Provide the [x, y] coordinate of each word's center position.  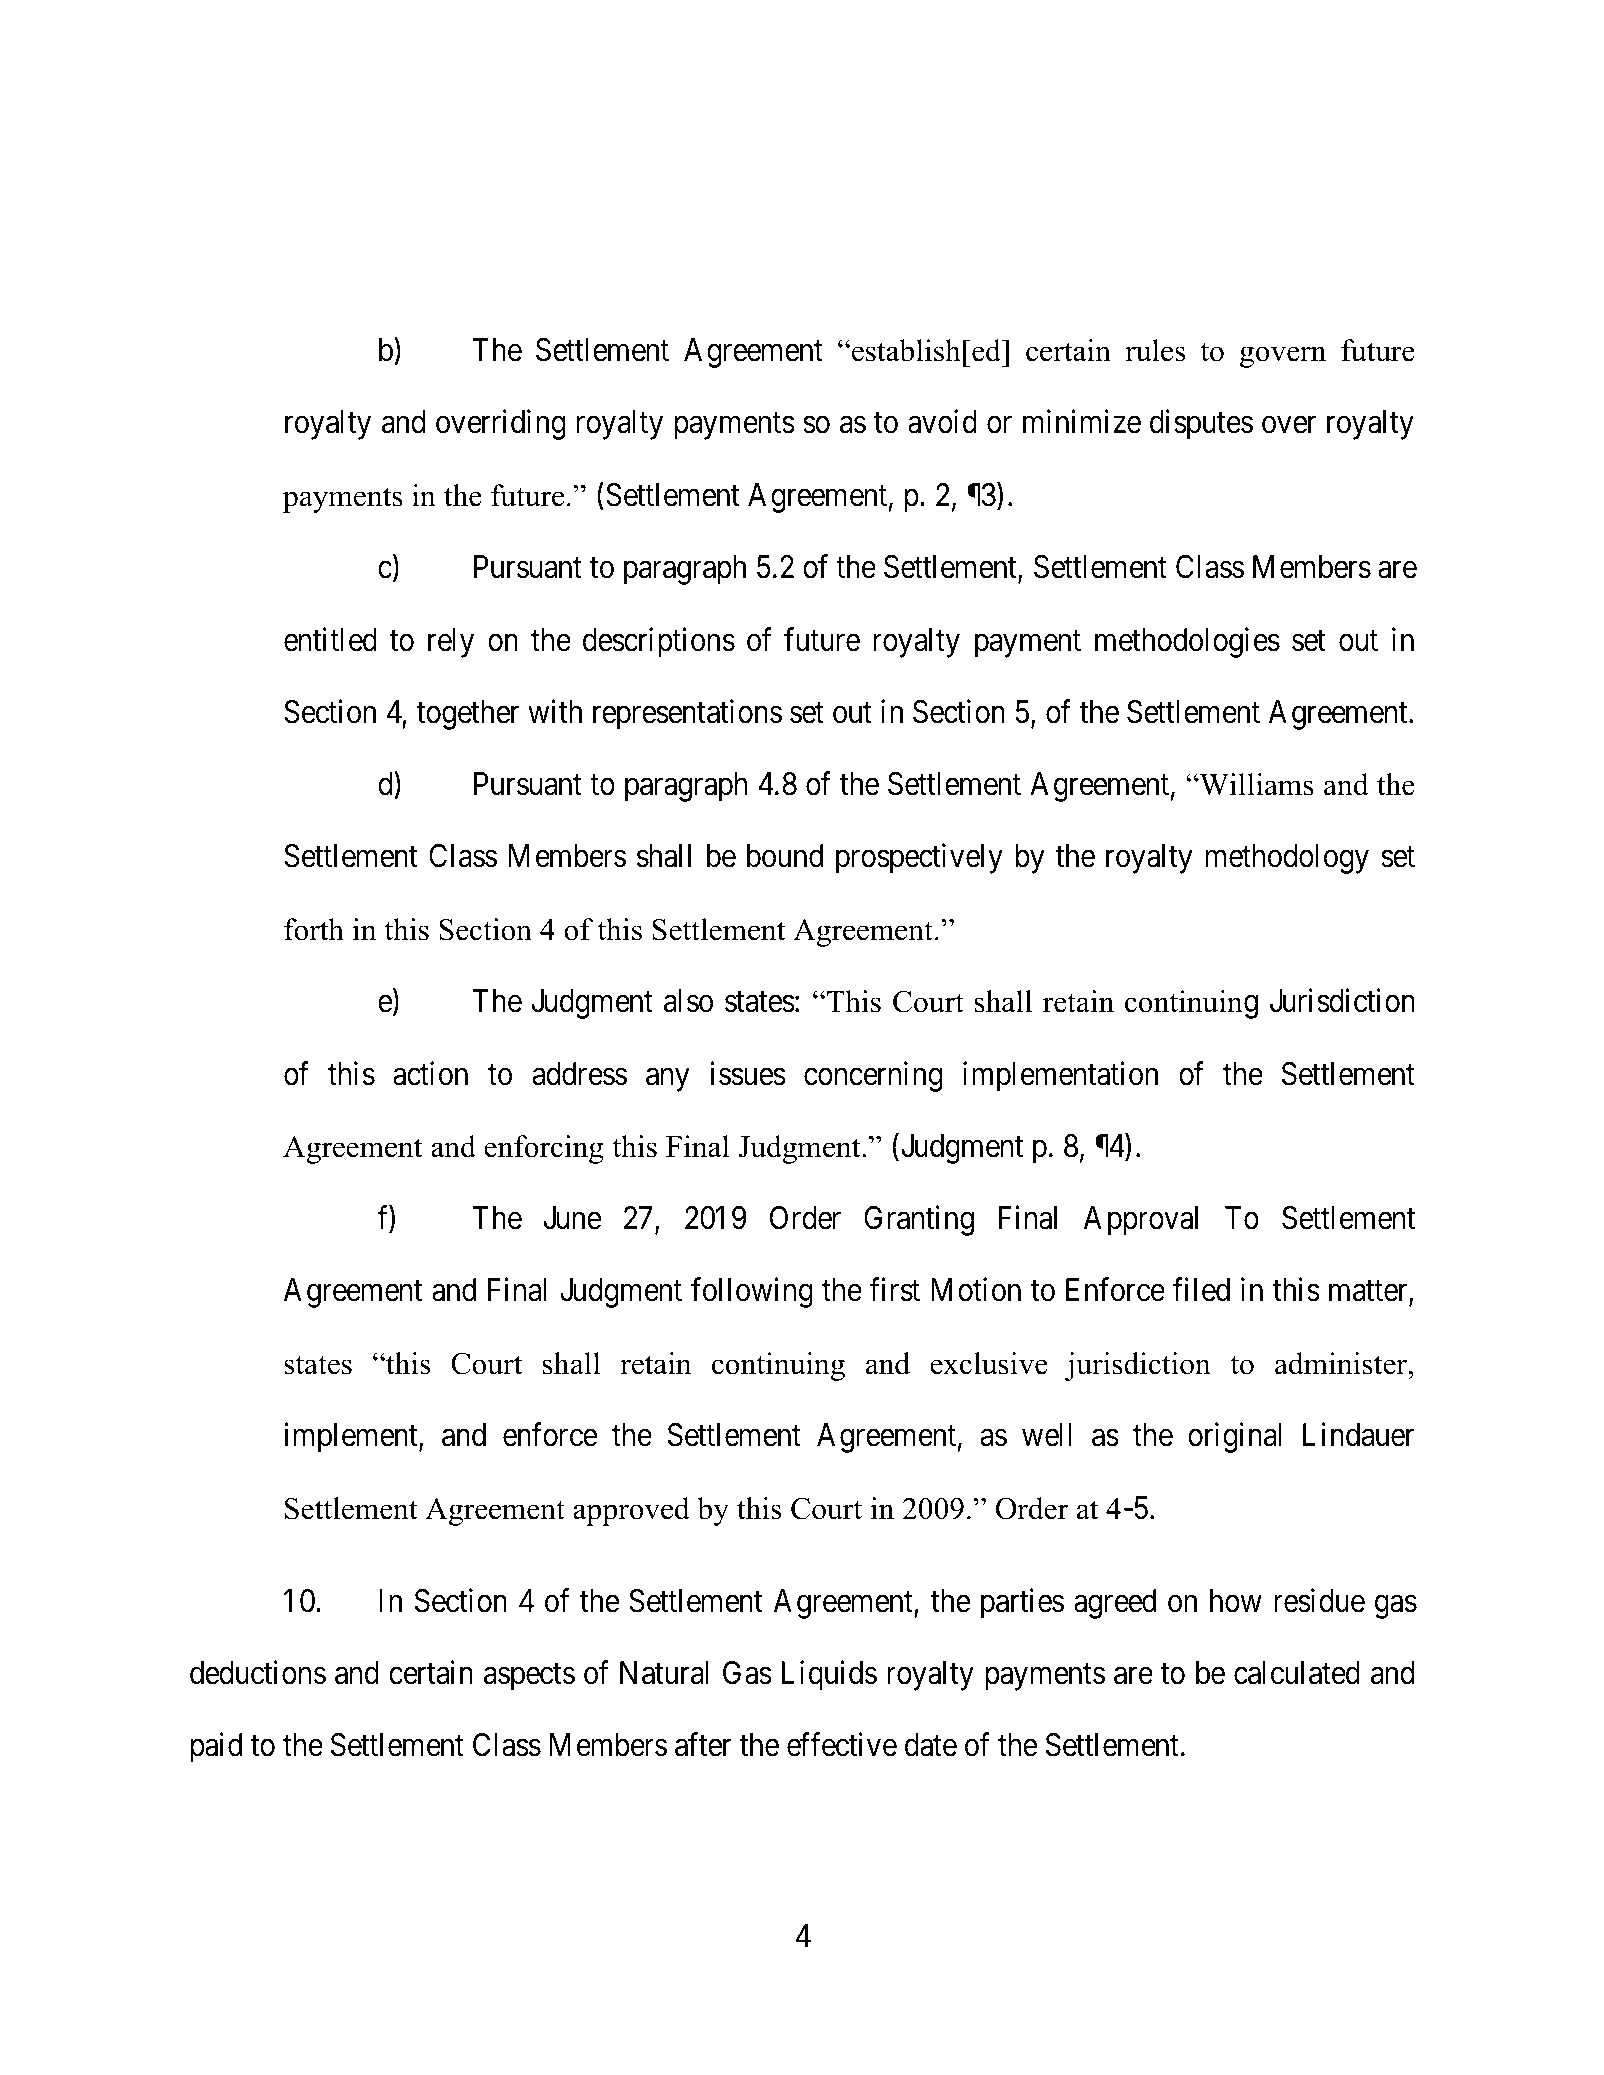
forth [314, 929]
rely [451, 643]
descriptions [659, 642]
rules [1155, 350]
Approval [1141, 1221]
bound [785, 856]
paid [216, 1748]
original [1234, 1438]
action [430, 1073]
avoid [942, 422]
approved [631, 1511]
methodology [1287, 859]
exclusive [989, 1363]
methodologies [1187, 642]
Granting [919, 1221]
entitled [330, 639]
